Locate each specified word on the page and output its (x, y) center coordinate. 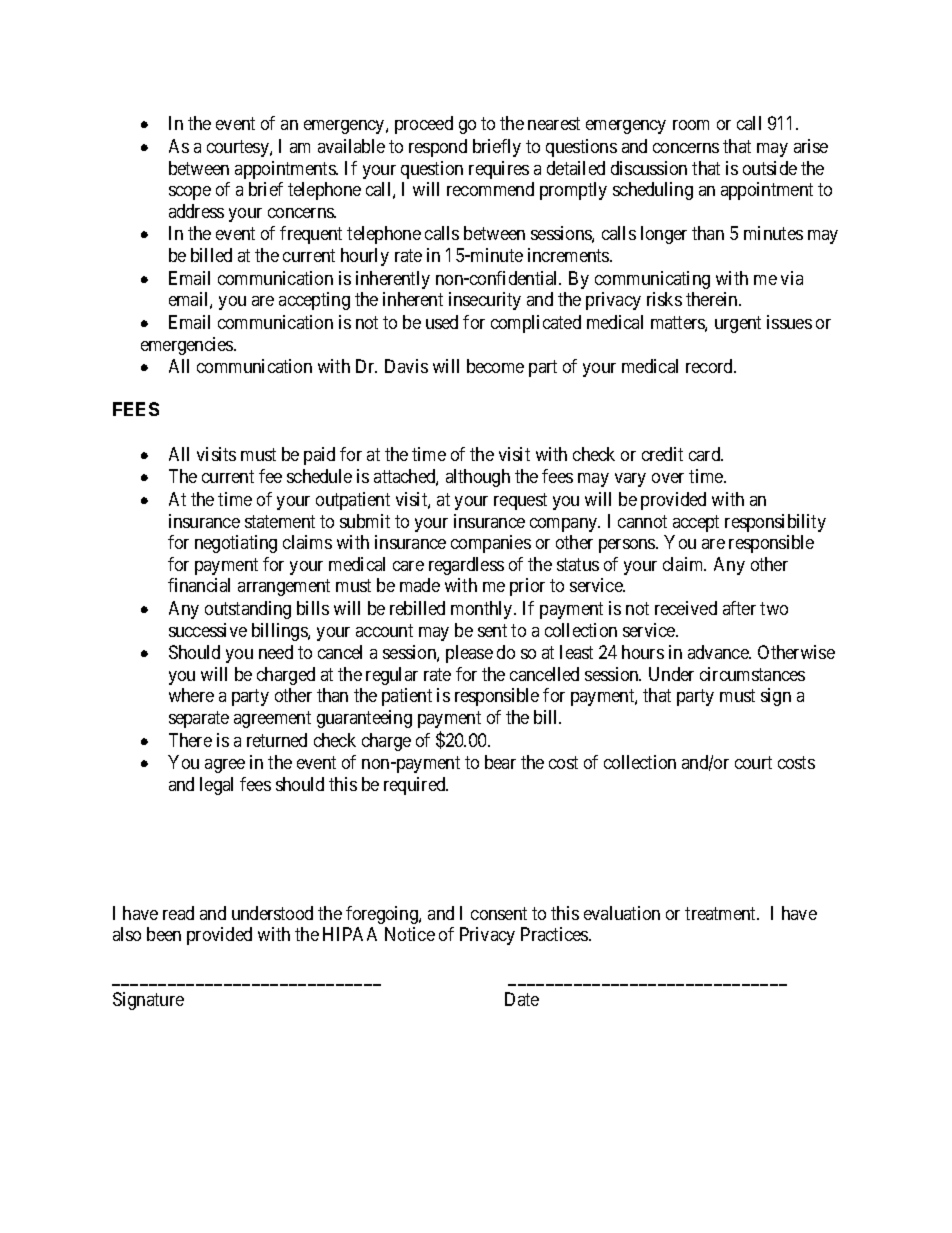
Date (522, 999)
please (469, 654)
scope (190, 193)
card (706, 454)
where (191, 695)
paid (319, 456)
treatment (722, 913)
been (164, 934)
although (478, 478)
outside (770, 168)
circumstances (752, 674)
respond (438, 148)
